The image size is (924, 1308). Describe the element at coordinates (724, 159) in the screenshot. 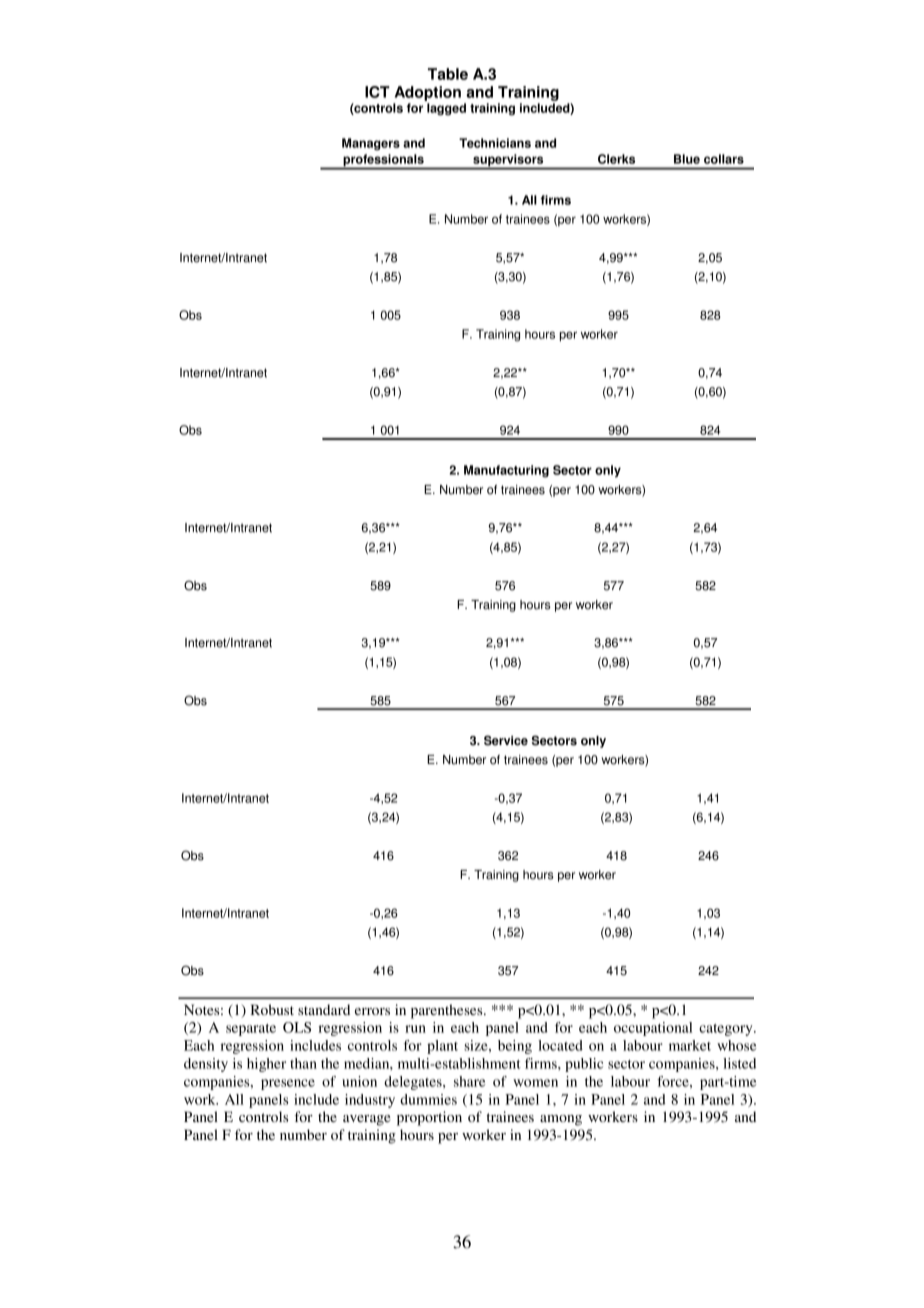

I see `collars` at that location.
